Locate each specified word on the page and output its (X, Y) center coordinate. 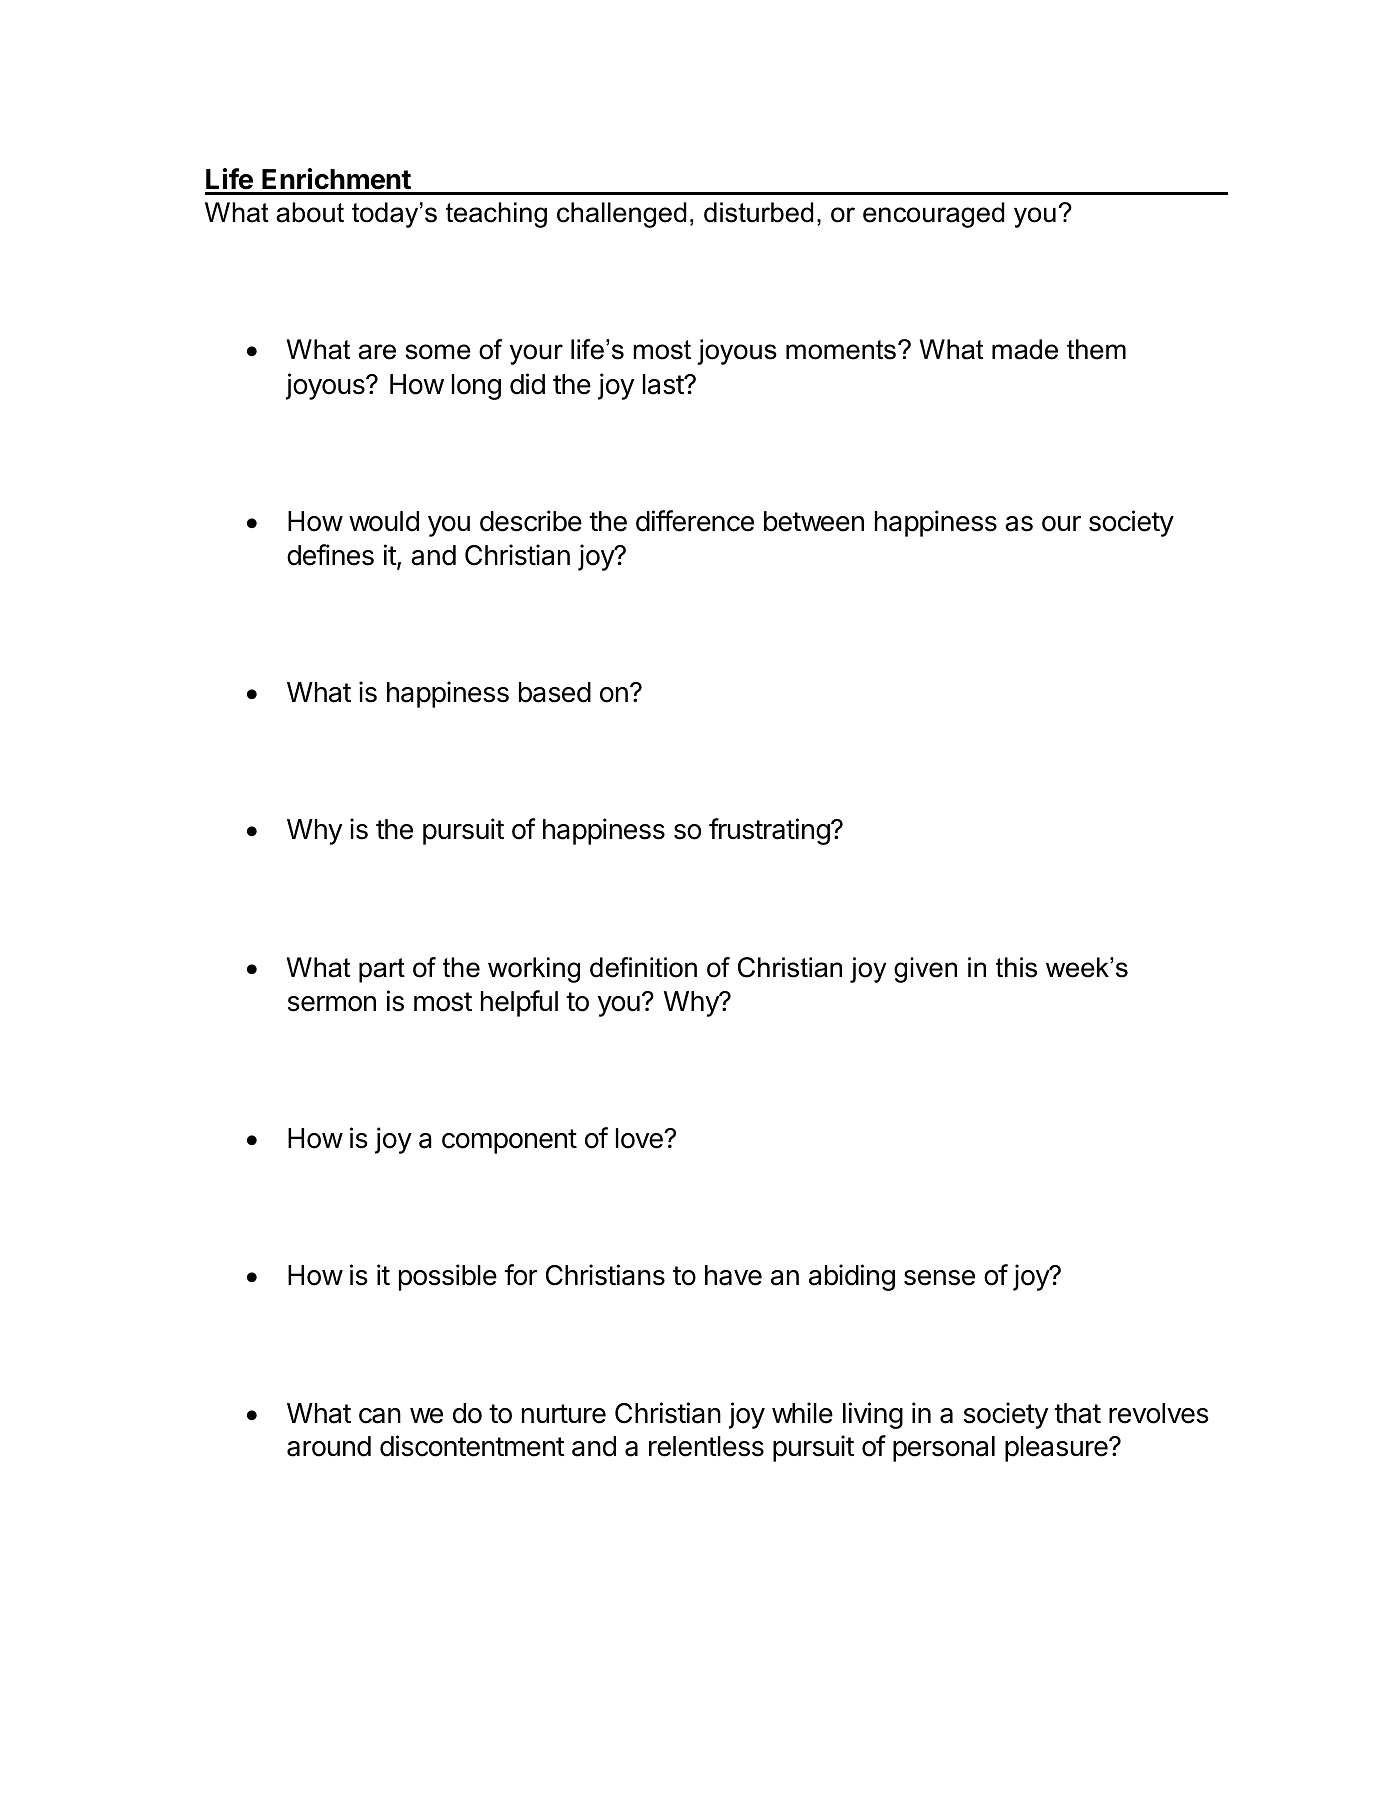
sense (939, 1278)
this (1016, 967)
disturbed (758, 212)
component (509, 1141)
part (382, 970)
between (814, 521)
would (384, 521)
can (380, 1416)
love (640, 1138)
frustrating (769, 831)
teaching (496, 215)
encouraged (933, 215)
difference (695, 521)
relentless (706, 1446)
